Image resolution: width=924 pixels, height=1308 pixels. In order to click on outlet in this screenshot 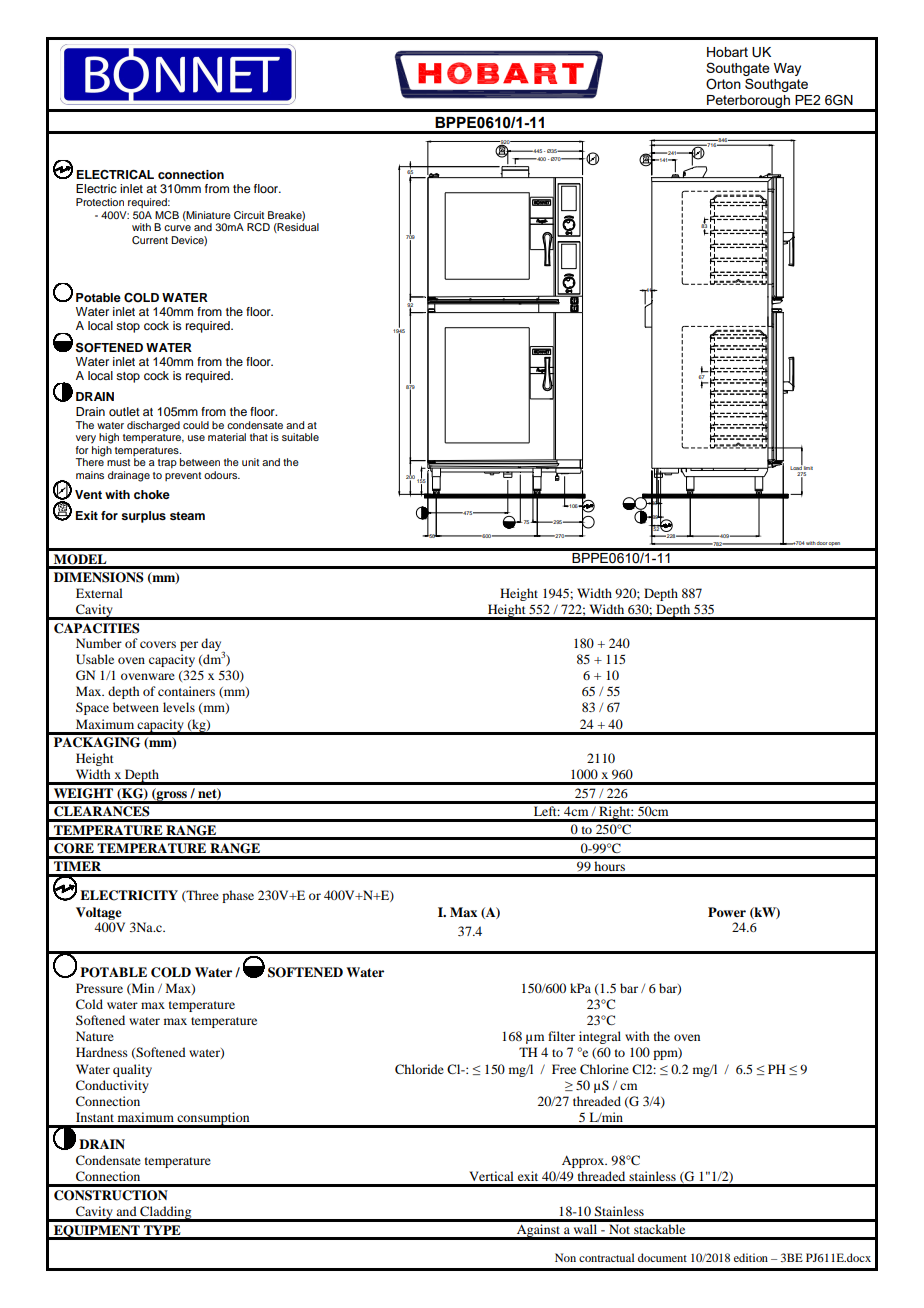, I will do `click(124, 411)`.
